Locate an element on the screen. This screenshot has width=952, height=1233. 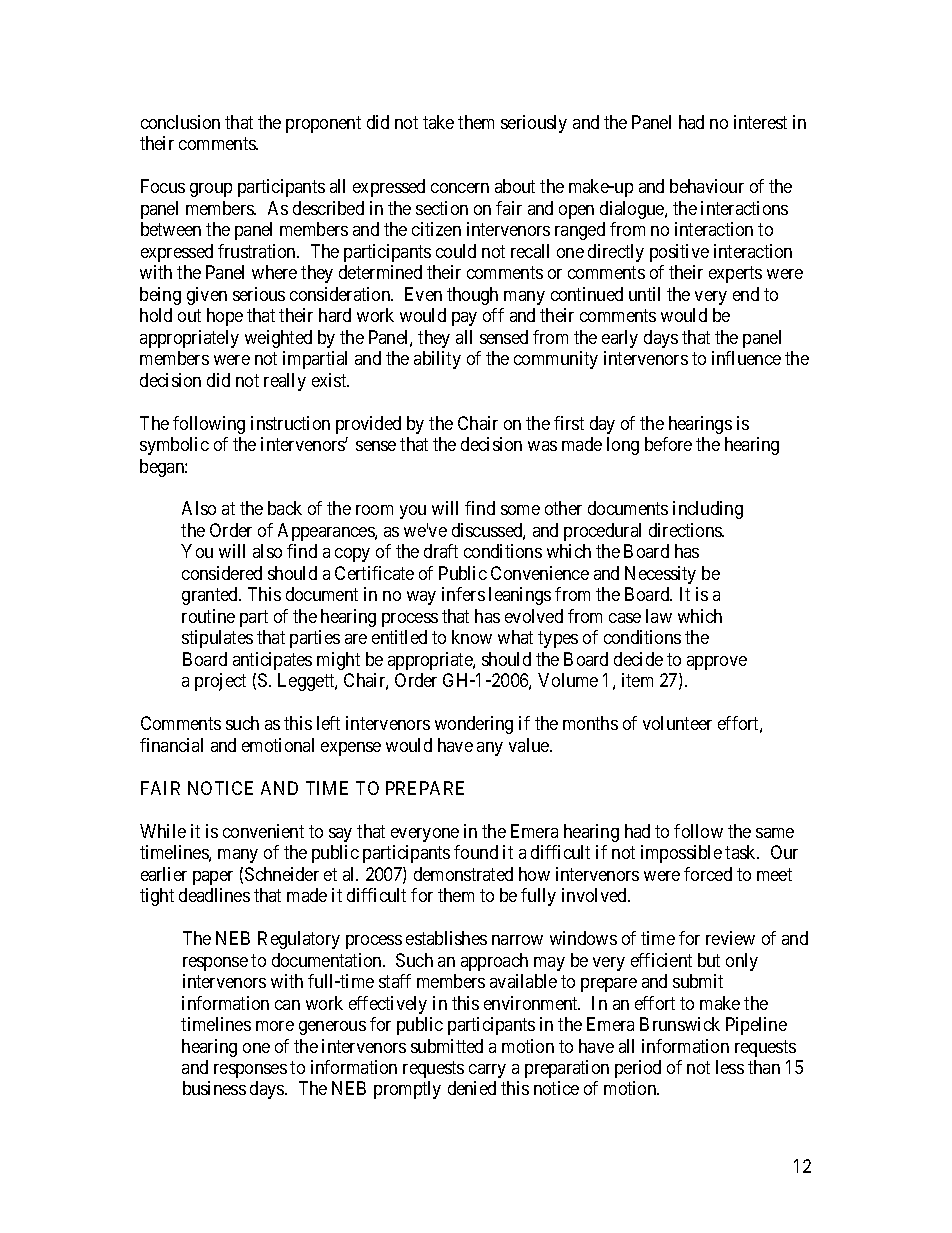
business is located at coordinates (214, 1088).
